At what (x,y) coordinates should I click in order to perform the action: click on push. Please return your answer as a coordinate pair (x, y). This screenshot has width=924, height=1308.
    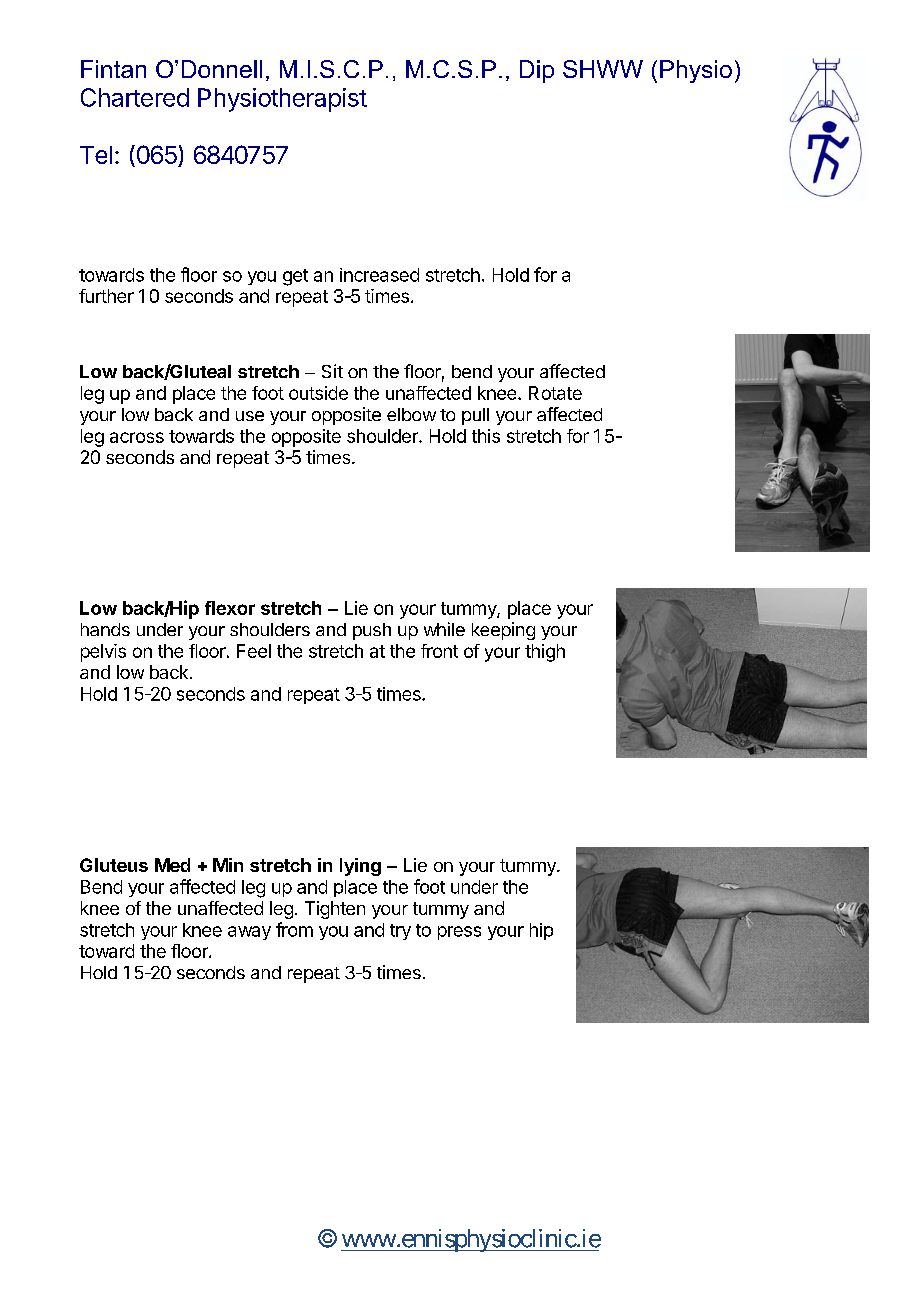
    Looking at the image, I should click on (372, 631).
